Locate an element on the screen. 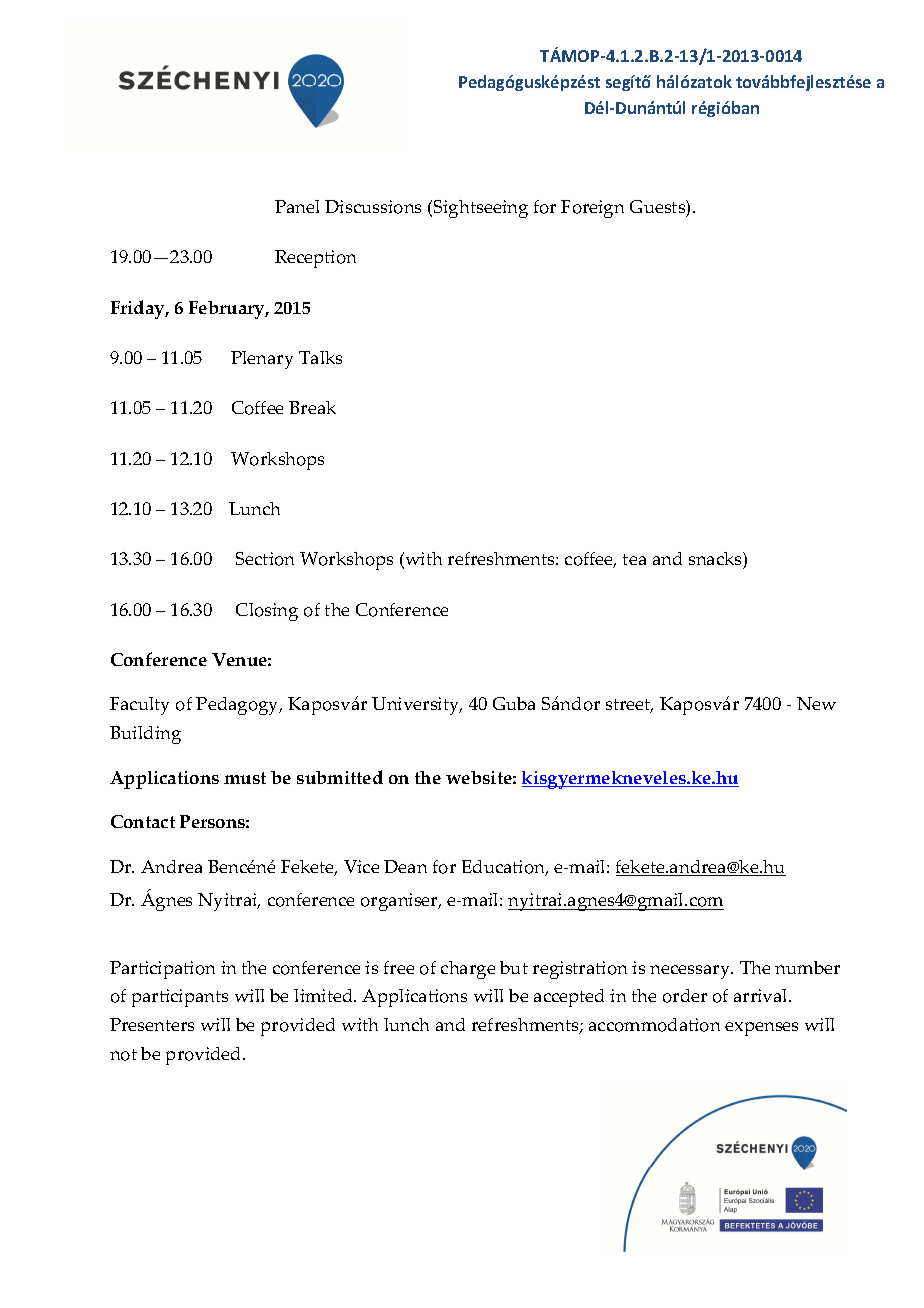 The image size is (924, 1308). Foreign is located at coordinates (592, 209).
